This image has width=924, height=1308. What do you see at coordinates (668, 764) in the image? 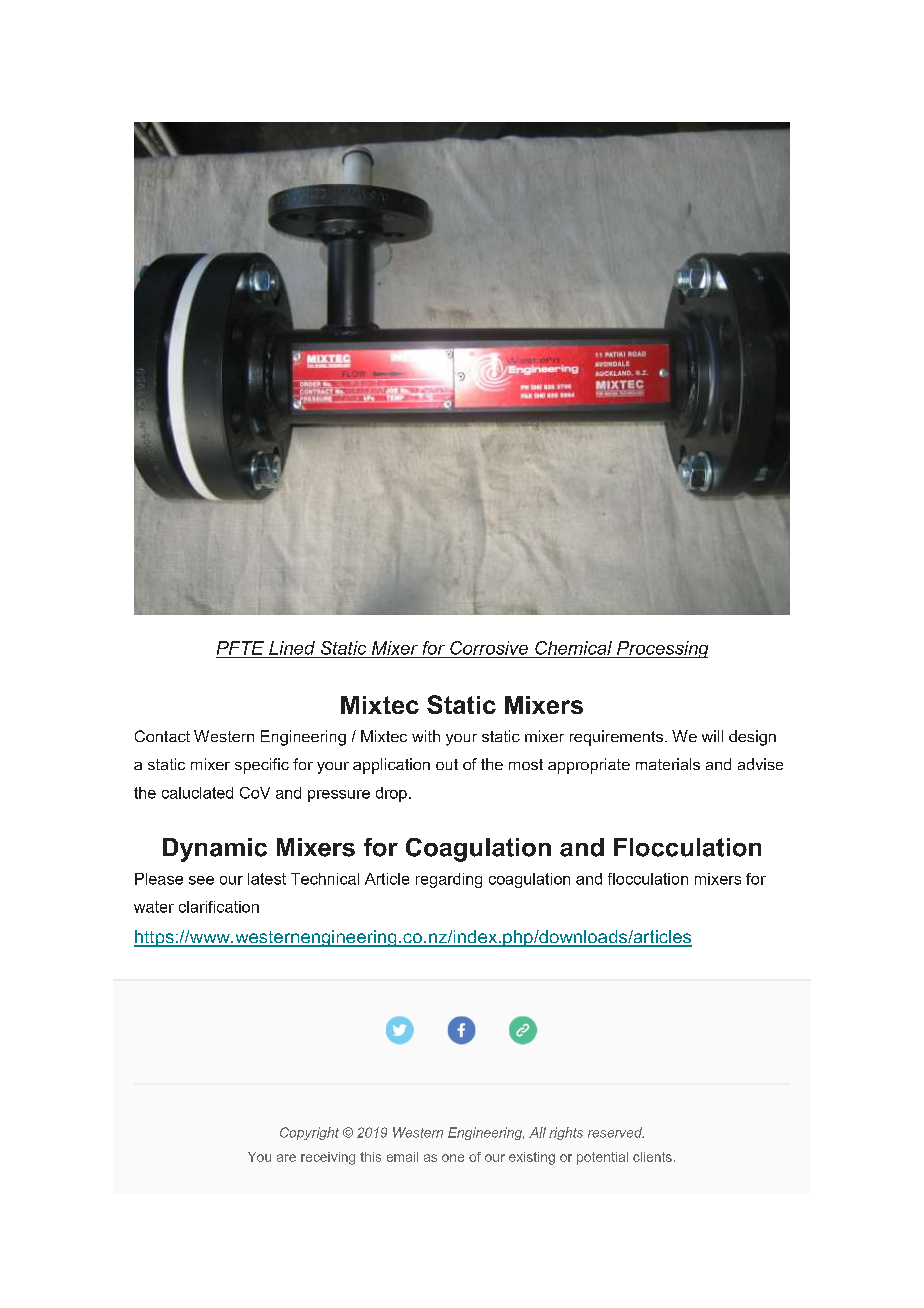
I see `materials` at bounding box center [668, 764].
